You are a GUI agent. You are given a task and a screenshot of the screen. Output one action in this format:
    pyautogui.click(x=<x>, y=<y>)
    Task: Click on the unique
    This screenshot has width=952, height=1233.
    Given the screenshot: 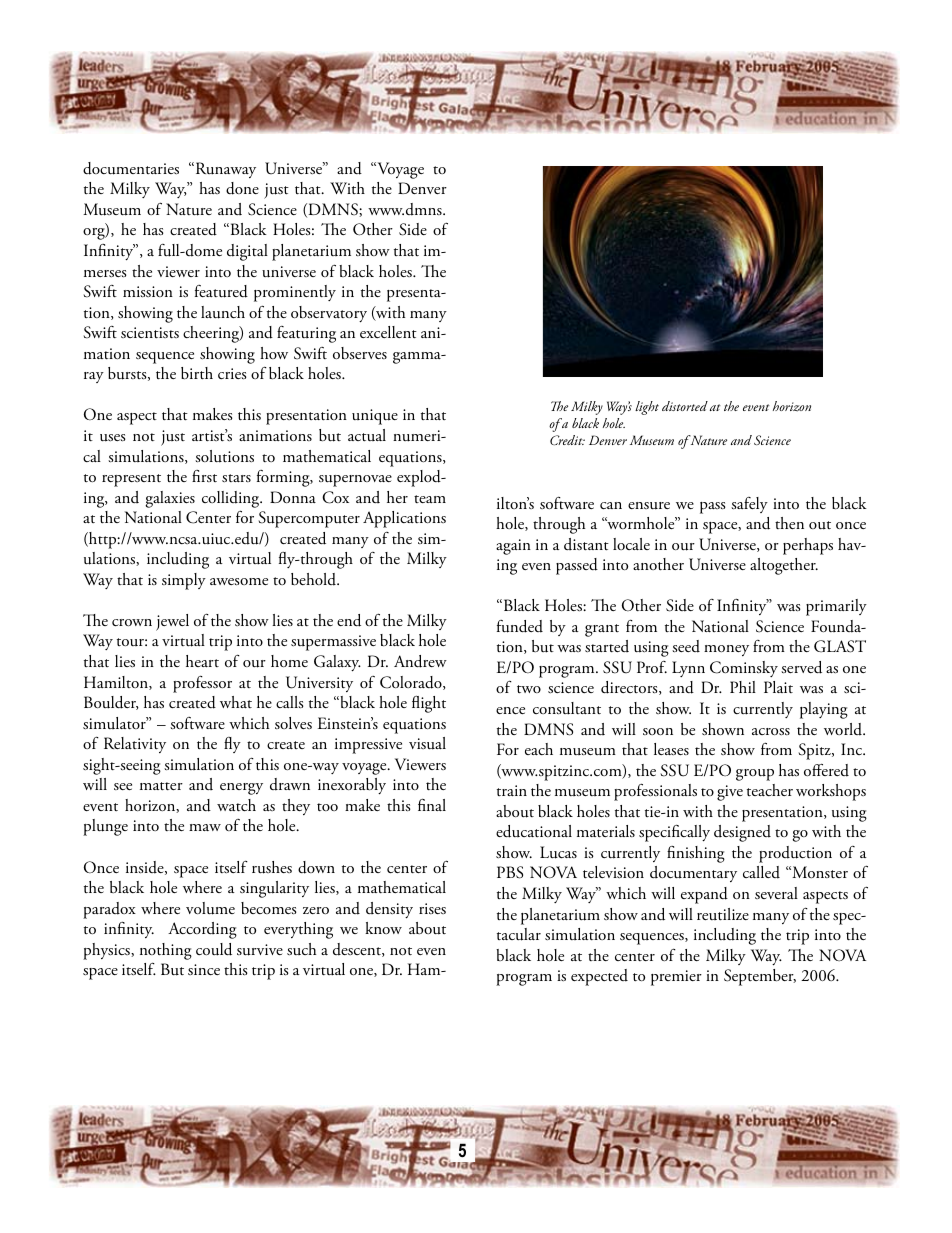 What is the action you would take?
    pyautogui.click(x=375, y=417)
